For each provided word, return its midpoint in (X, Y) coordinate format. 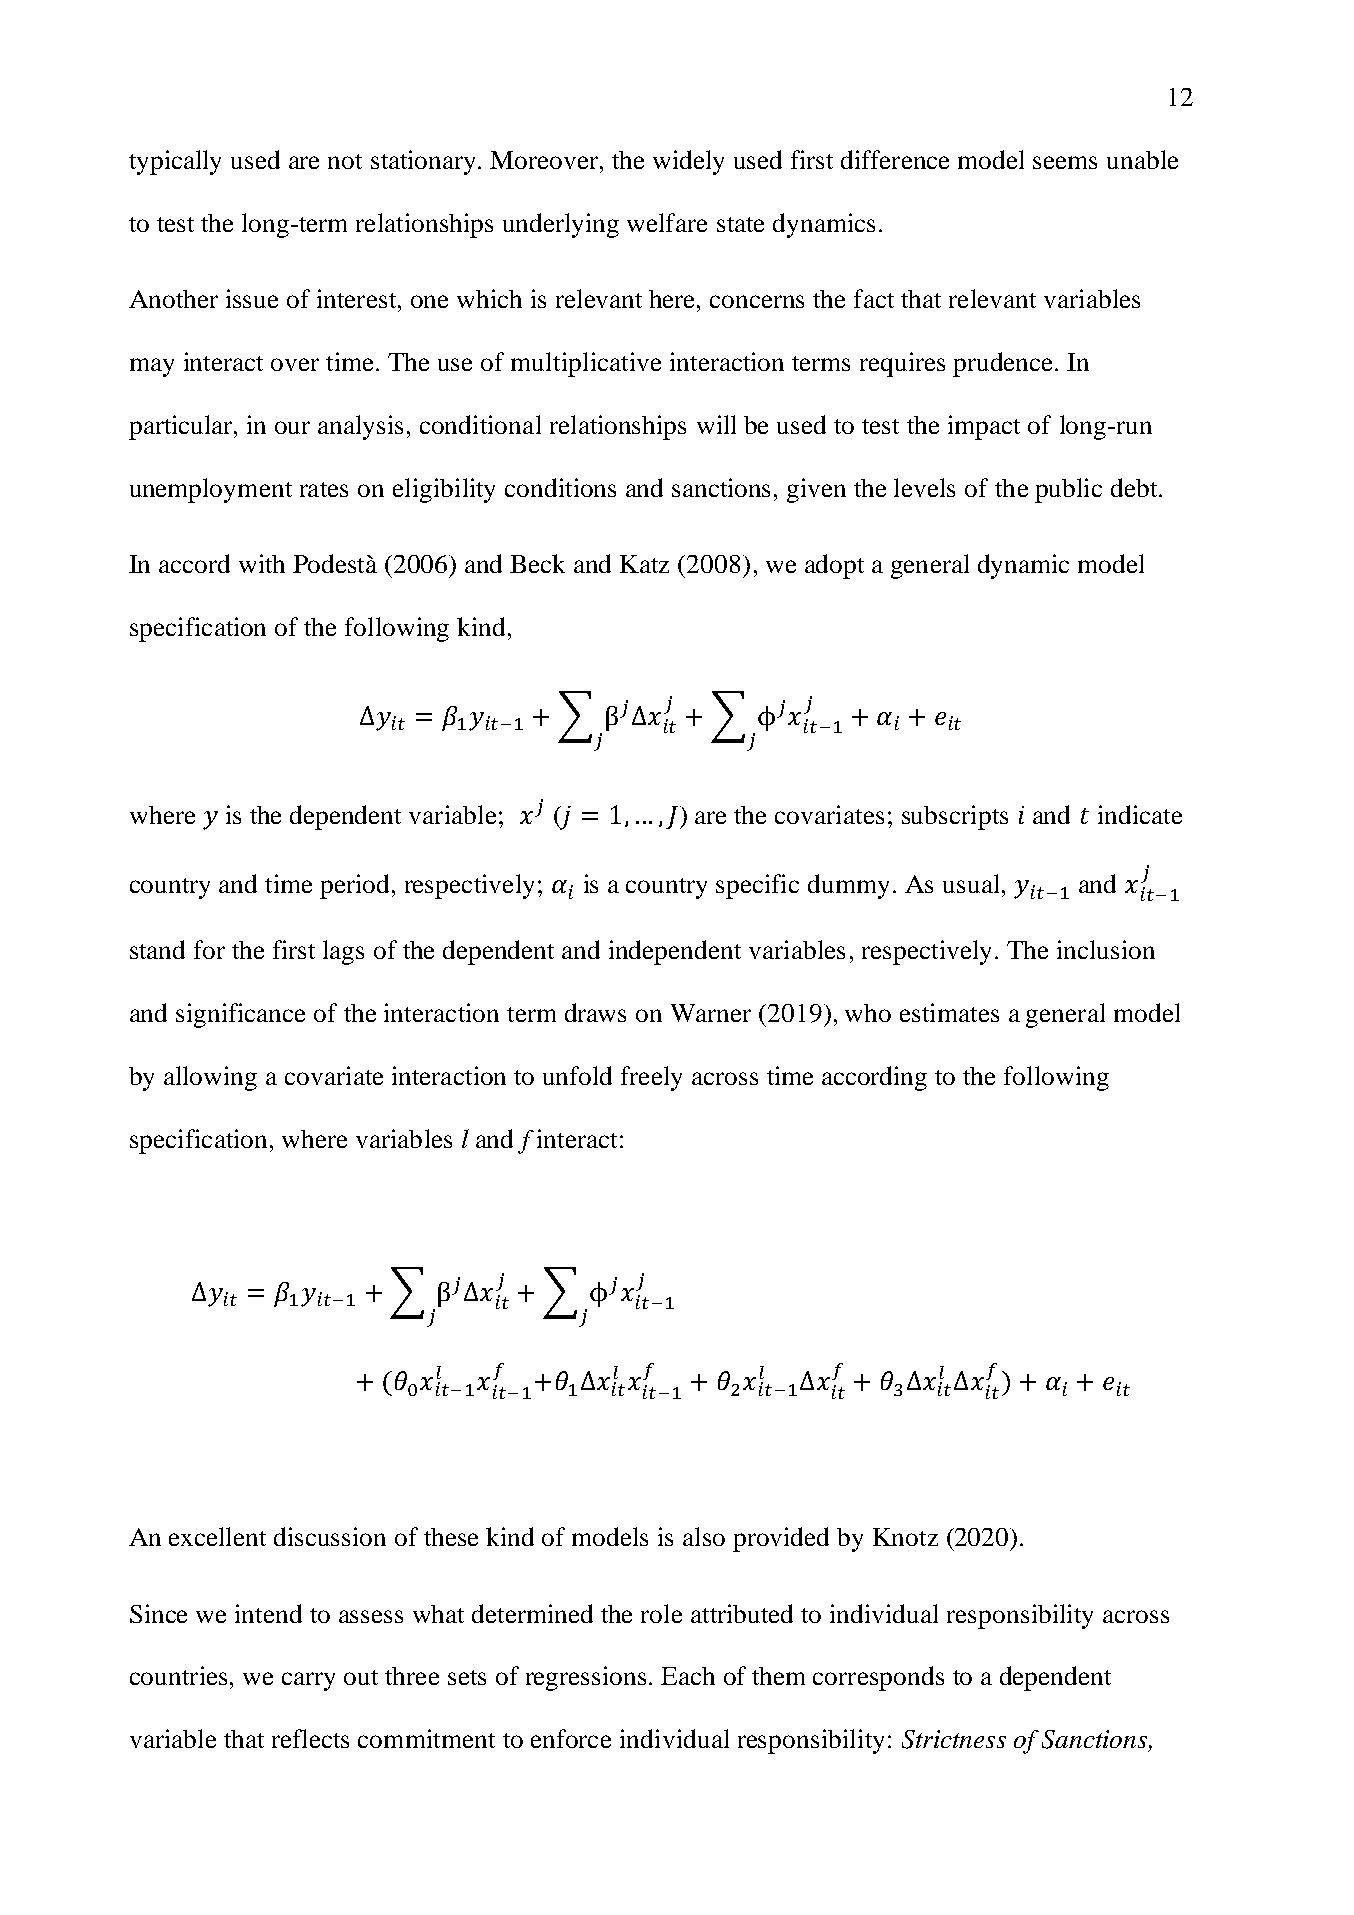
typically (175, 162)
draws (595, 1012)
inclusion (1106, 949)
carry (308, 1681)
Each (688, 1676)
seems (1065, 162)
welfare (667, 222)
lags (343, 952)
